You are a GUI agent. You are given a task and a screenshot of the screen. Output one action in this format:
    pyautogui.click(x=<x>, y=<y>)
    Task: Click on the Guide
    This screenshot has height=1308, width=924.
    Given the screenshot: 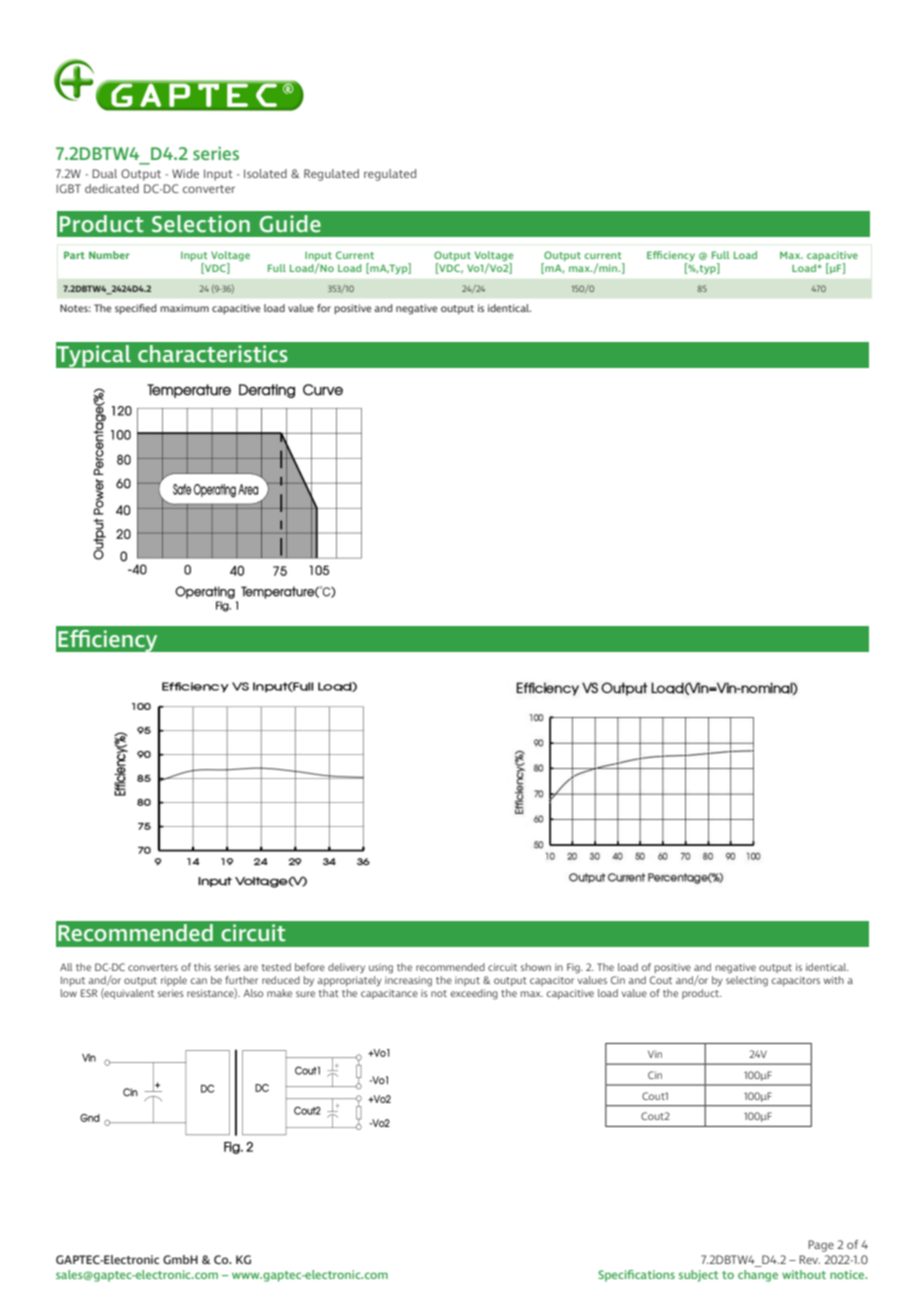 What is the action you would take?
    pyautogui.click(x=290, y=224)
